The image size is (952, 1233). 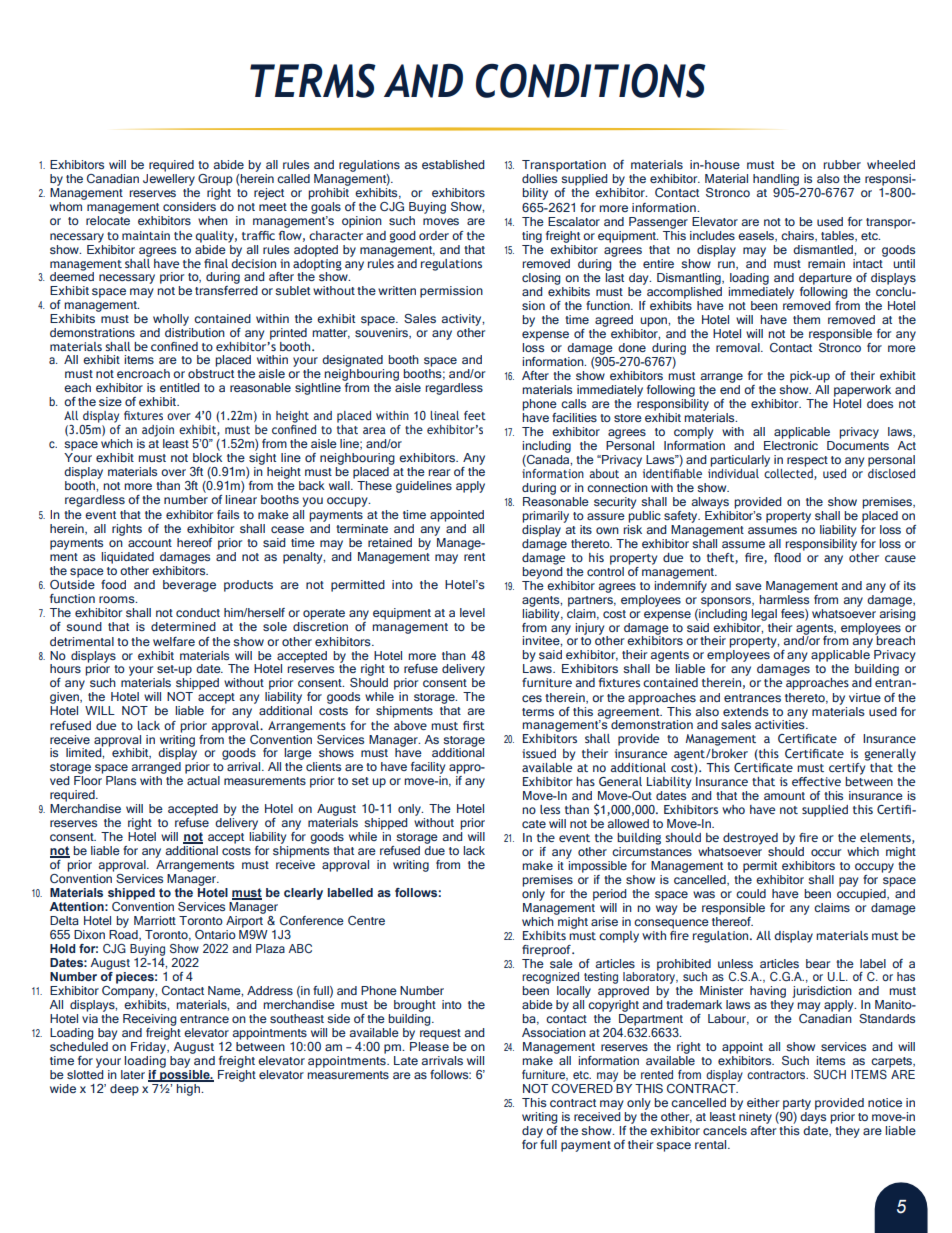 I want to click on adjoin, so click(x=158, y=431).
